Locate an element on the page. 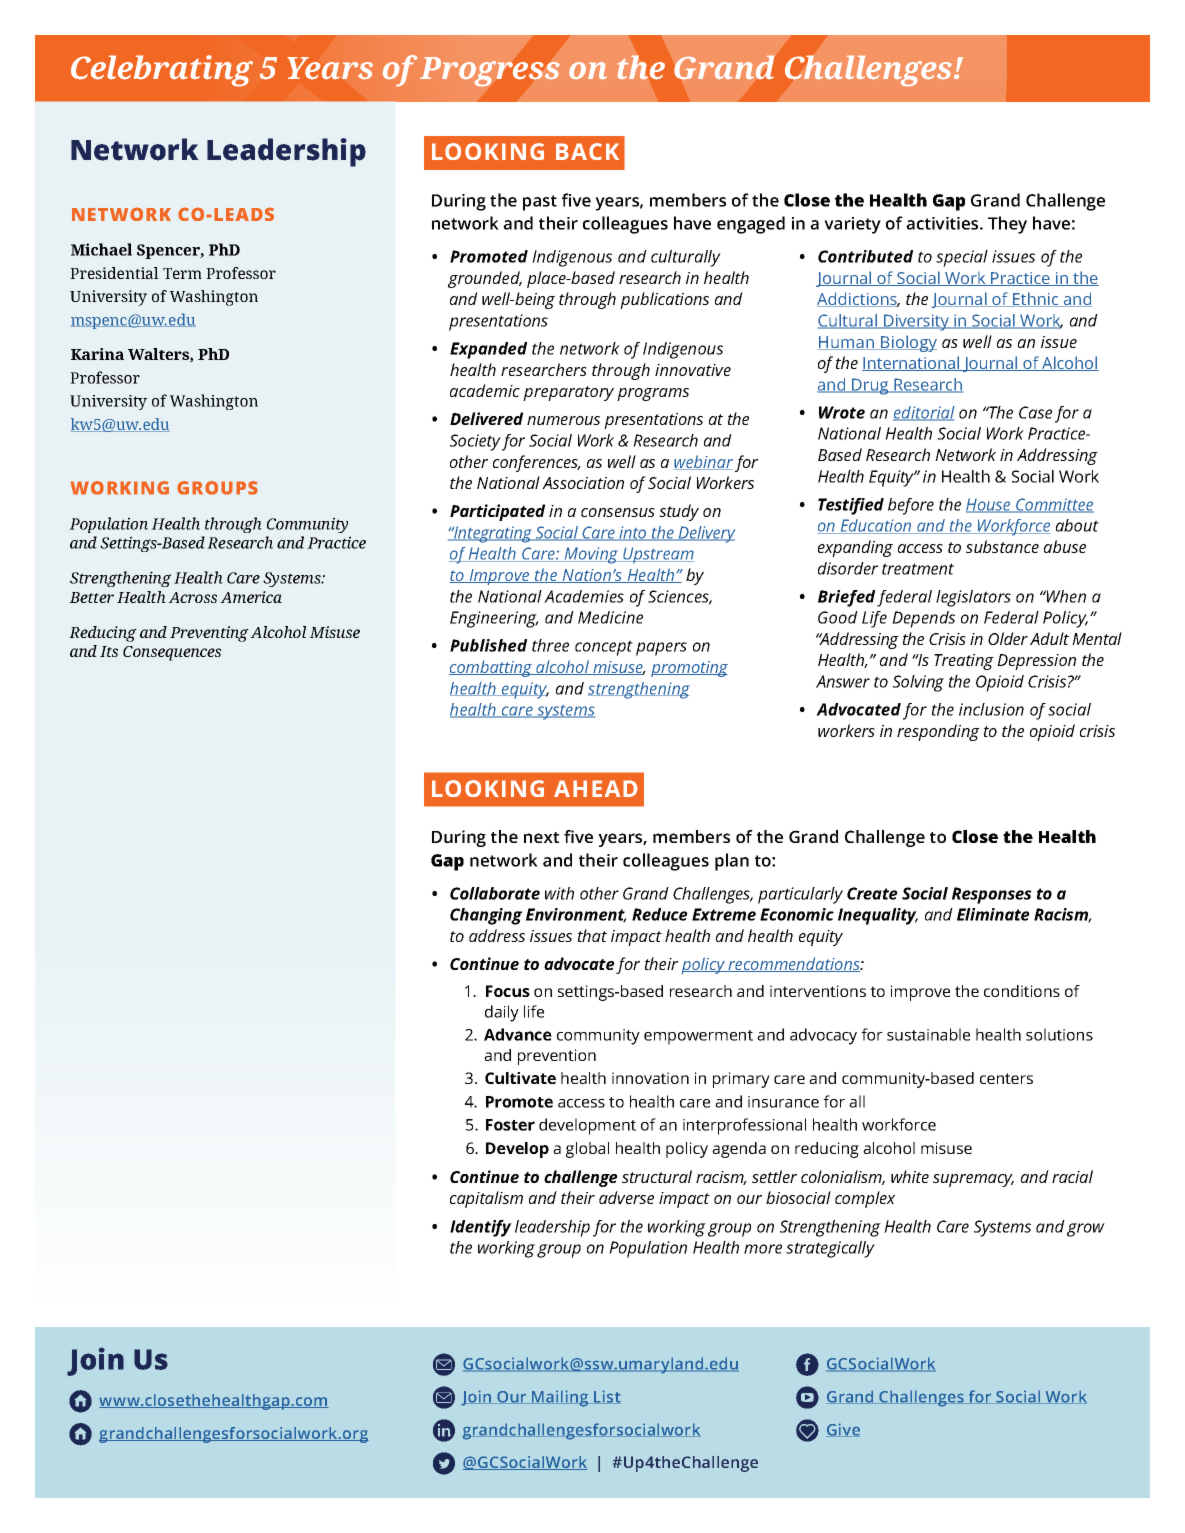  Mailing is located at coordinates (560, 1398).
